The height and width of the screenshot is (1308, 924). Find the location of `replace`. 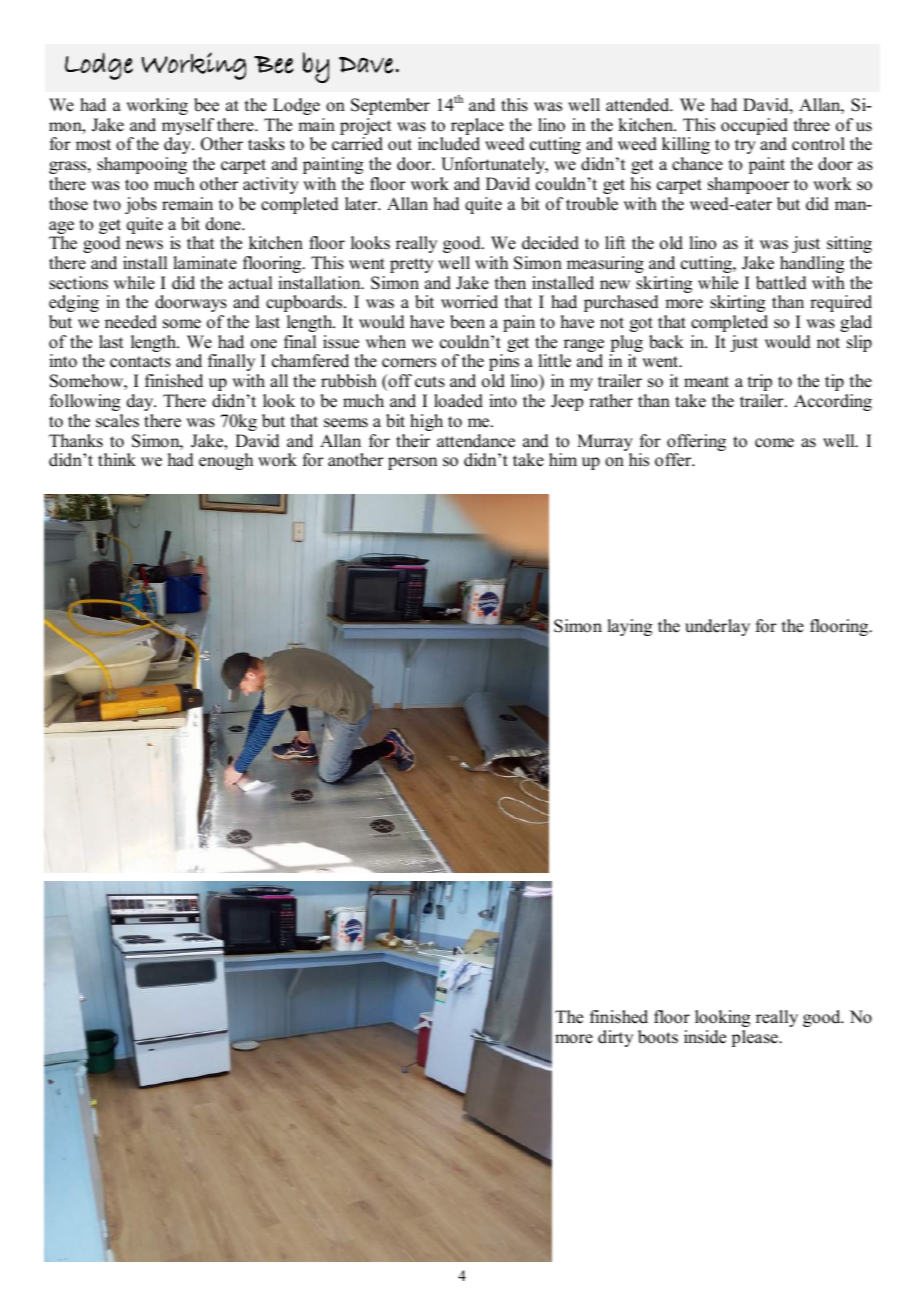

replace is located at coordinates (477, 128).
